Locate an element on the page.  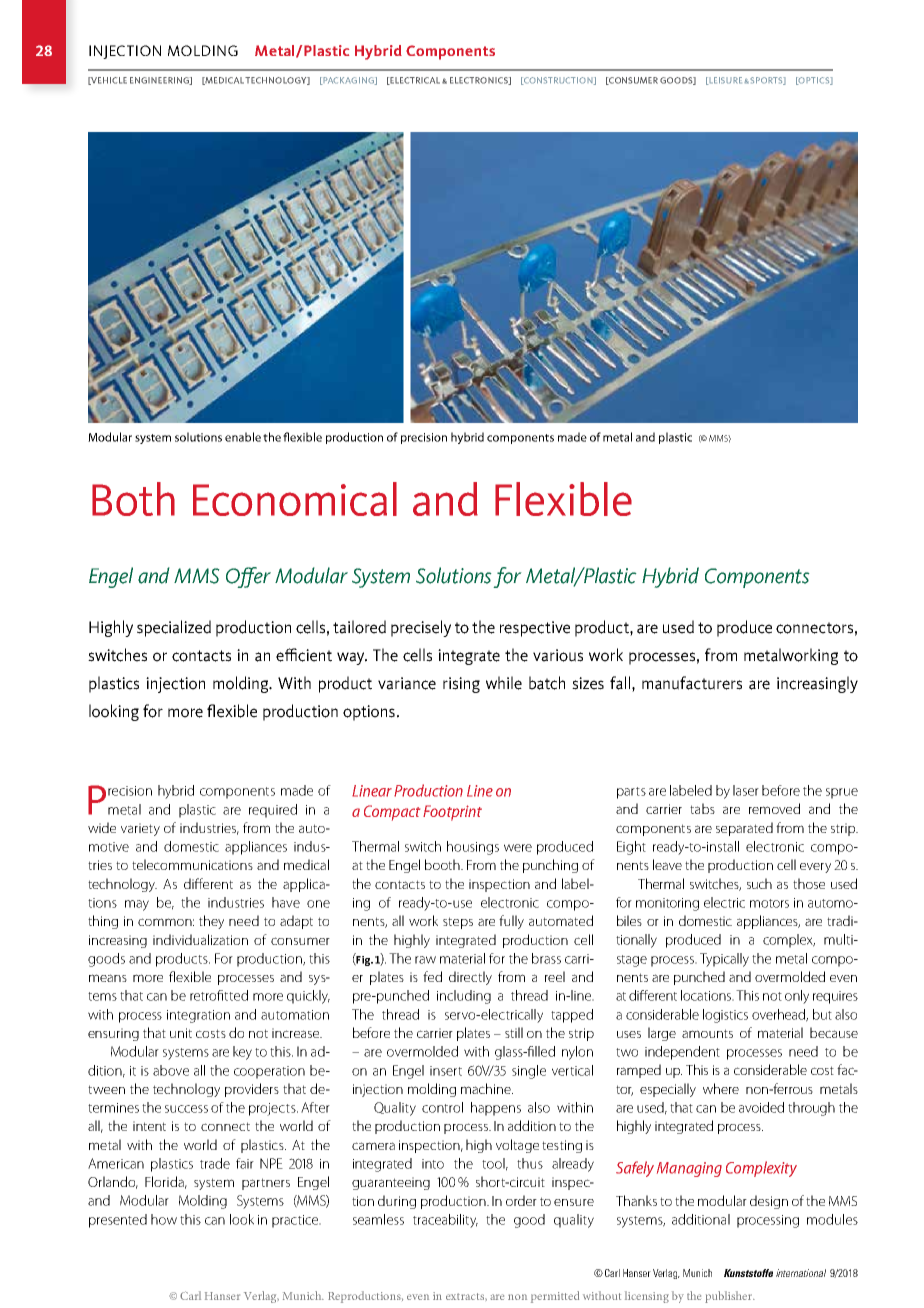
laser is located at coordinates (746, 790).
